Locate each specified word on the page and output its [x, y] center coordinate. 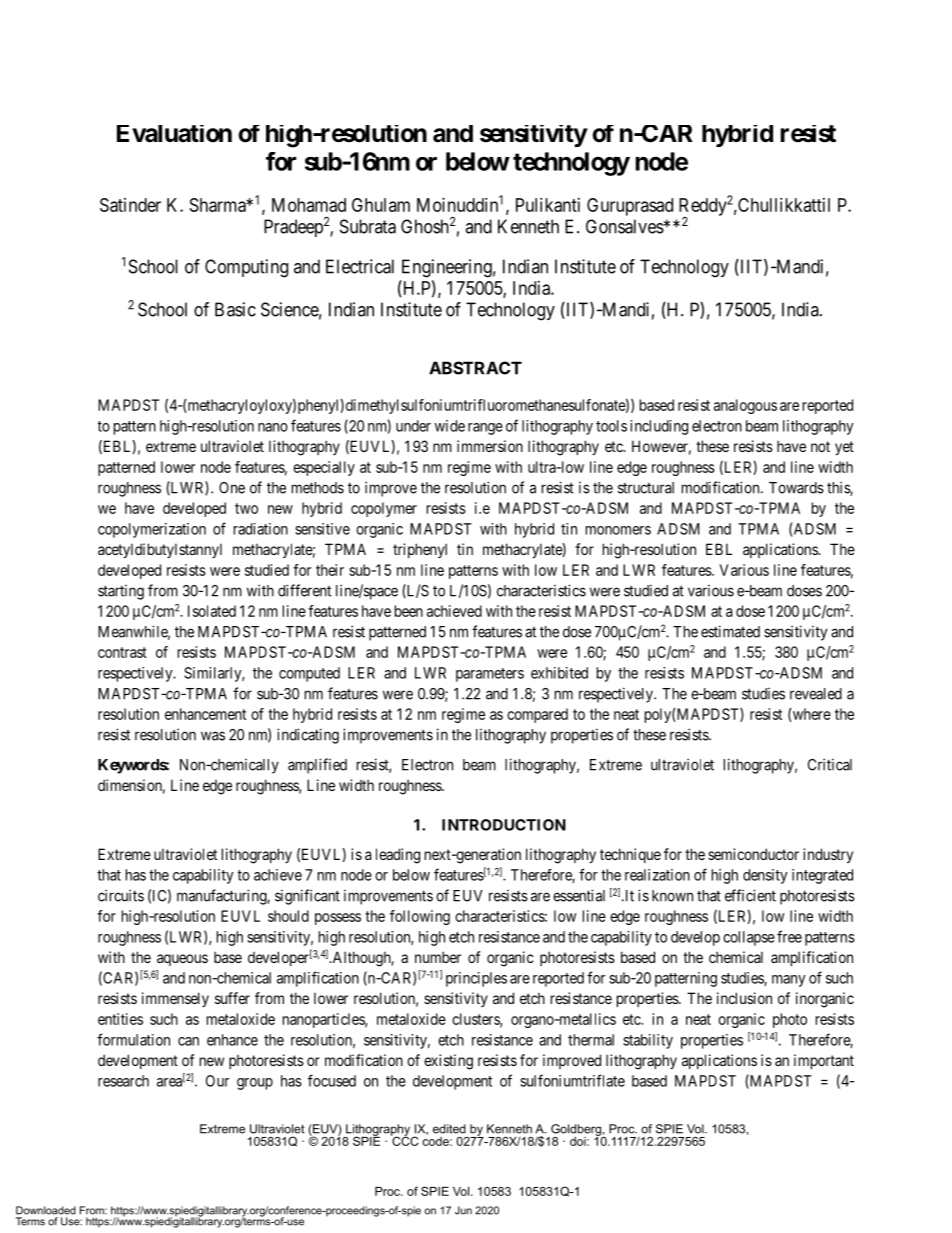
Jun [463, 1210]
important [824, 1061]
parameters [490, 675]
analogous [745, 406]
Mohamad [309, 205]
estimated [730, 631]
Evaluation [174, 134]
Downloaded [46, 1210]
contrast [122, 652]
